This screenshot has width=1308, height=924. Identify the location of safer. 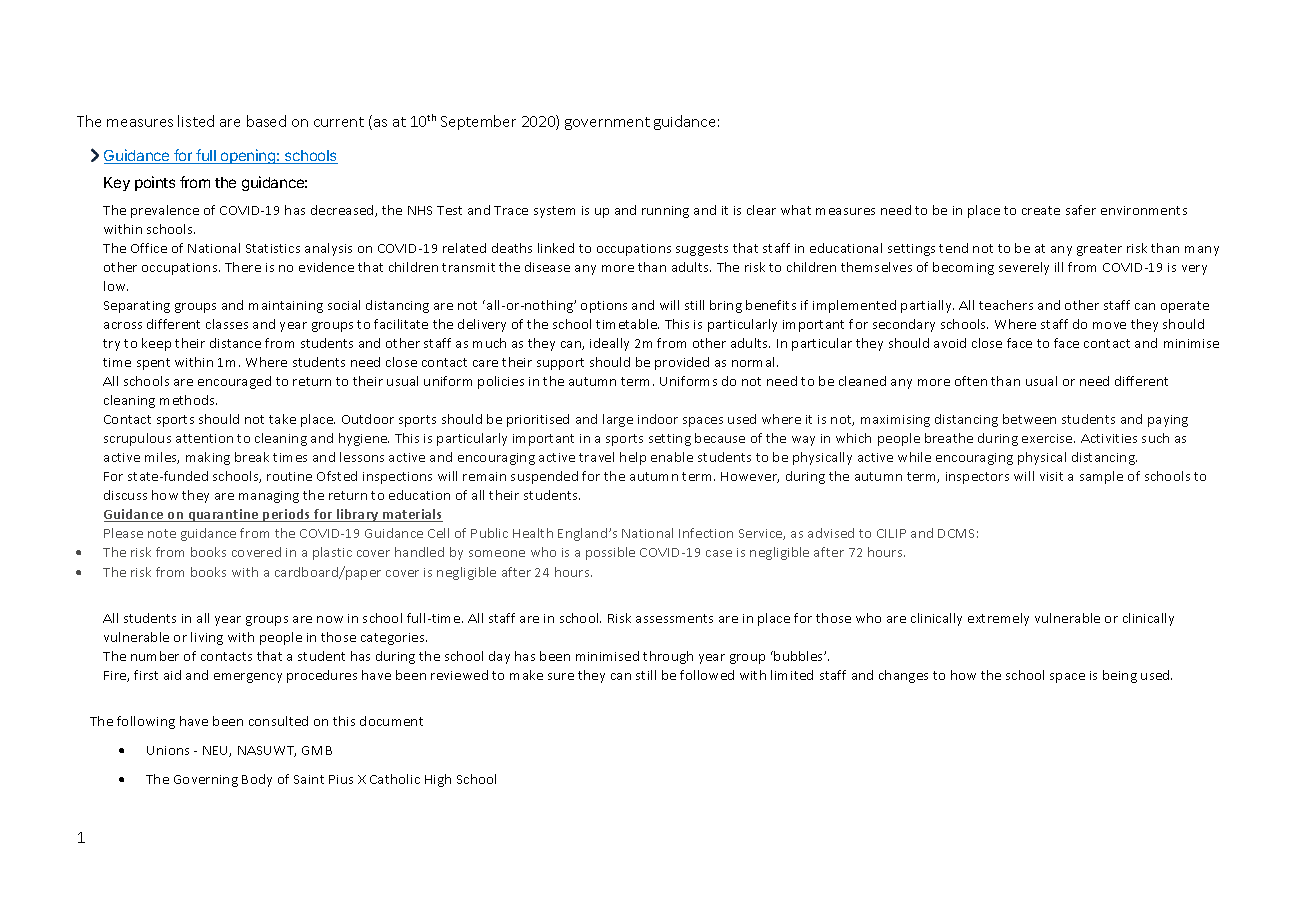
(1081, 210).
